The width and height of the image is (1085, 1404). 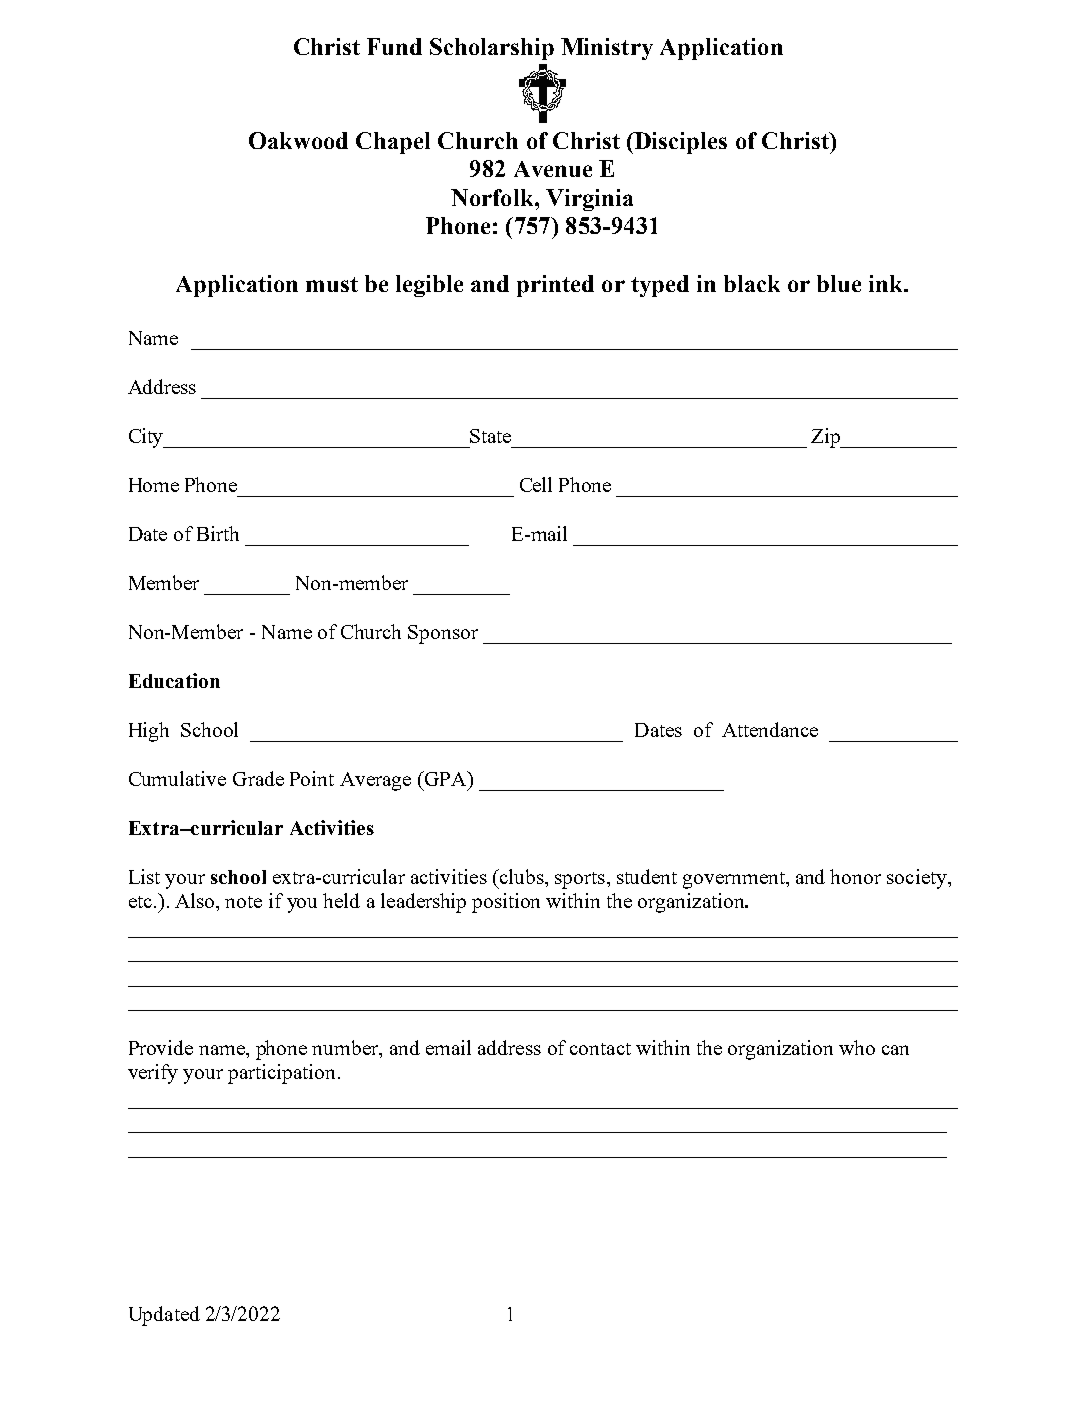 What do you see at coordinates (281, 1074) in the image?
I see `participation` at bounding box center [281, 1074].
